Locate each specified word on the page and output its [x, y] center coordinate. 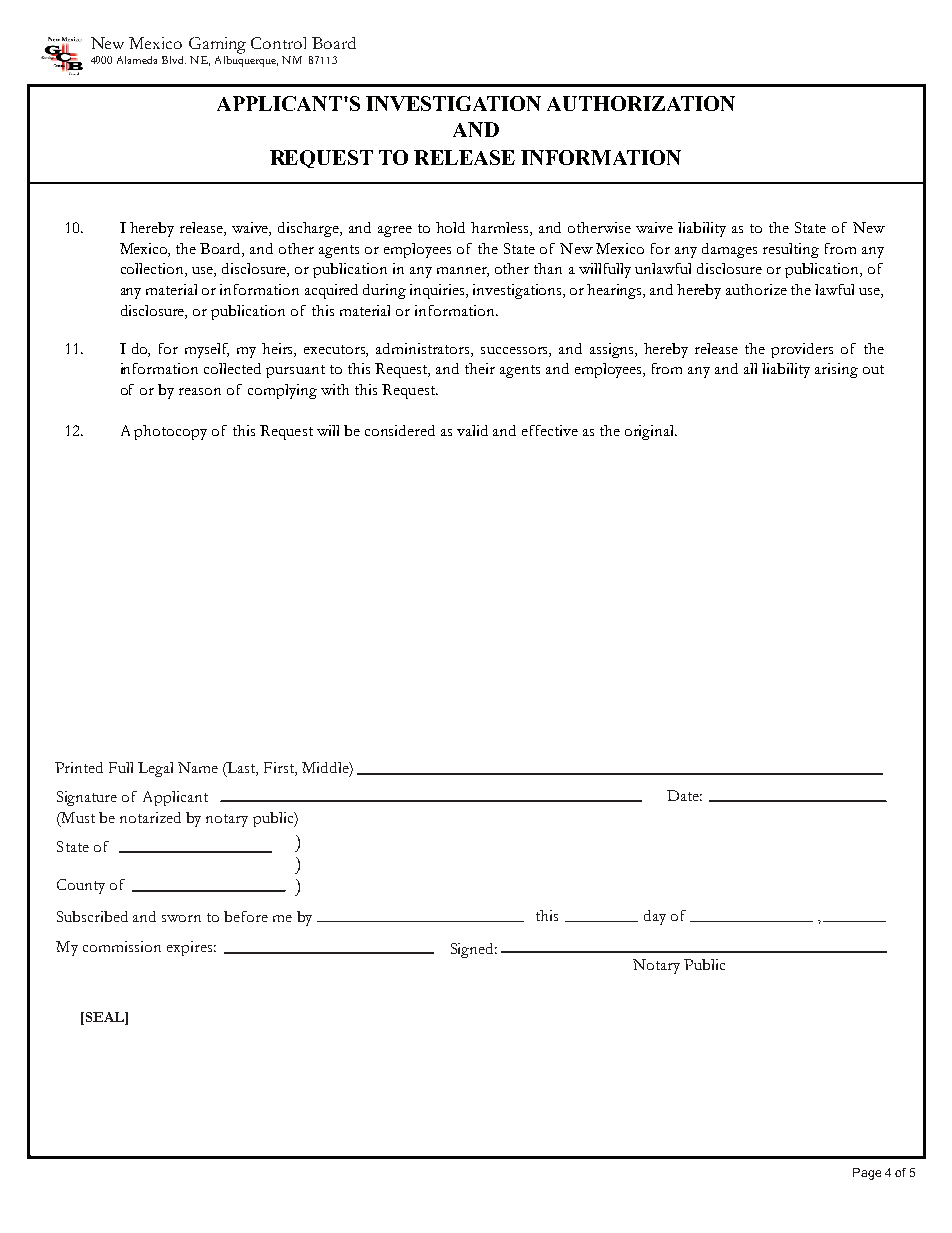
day [655, 917]
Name [198, 767]
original [651, 432]
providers [802, 350]
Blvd [174, 60]
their [480, 368]
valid [472, 430]
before [246, 916]
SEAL [104, 1018]
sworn [181, 918]
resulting [791, 250]
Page [867, 1174]
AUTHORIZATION [641, 103]
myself [207, 350]
